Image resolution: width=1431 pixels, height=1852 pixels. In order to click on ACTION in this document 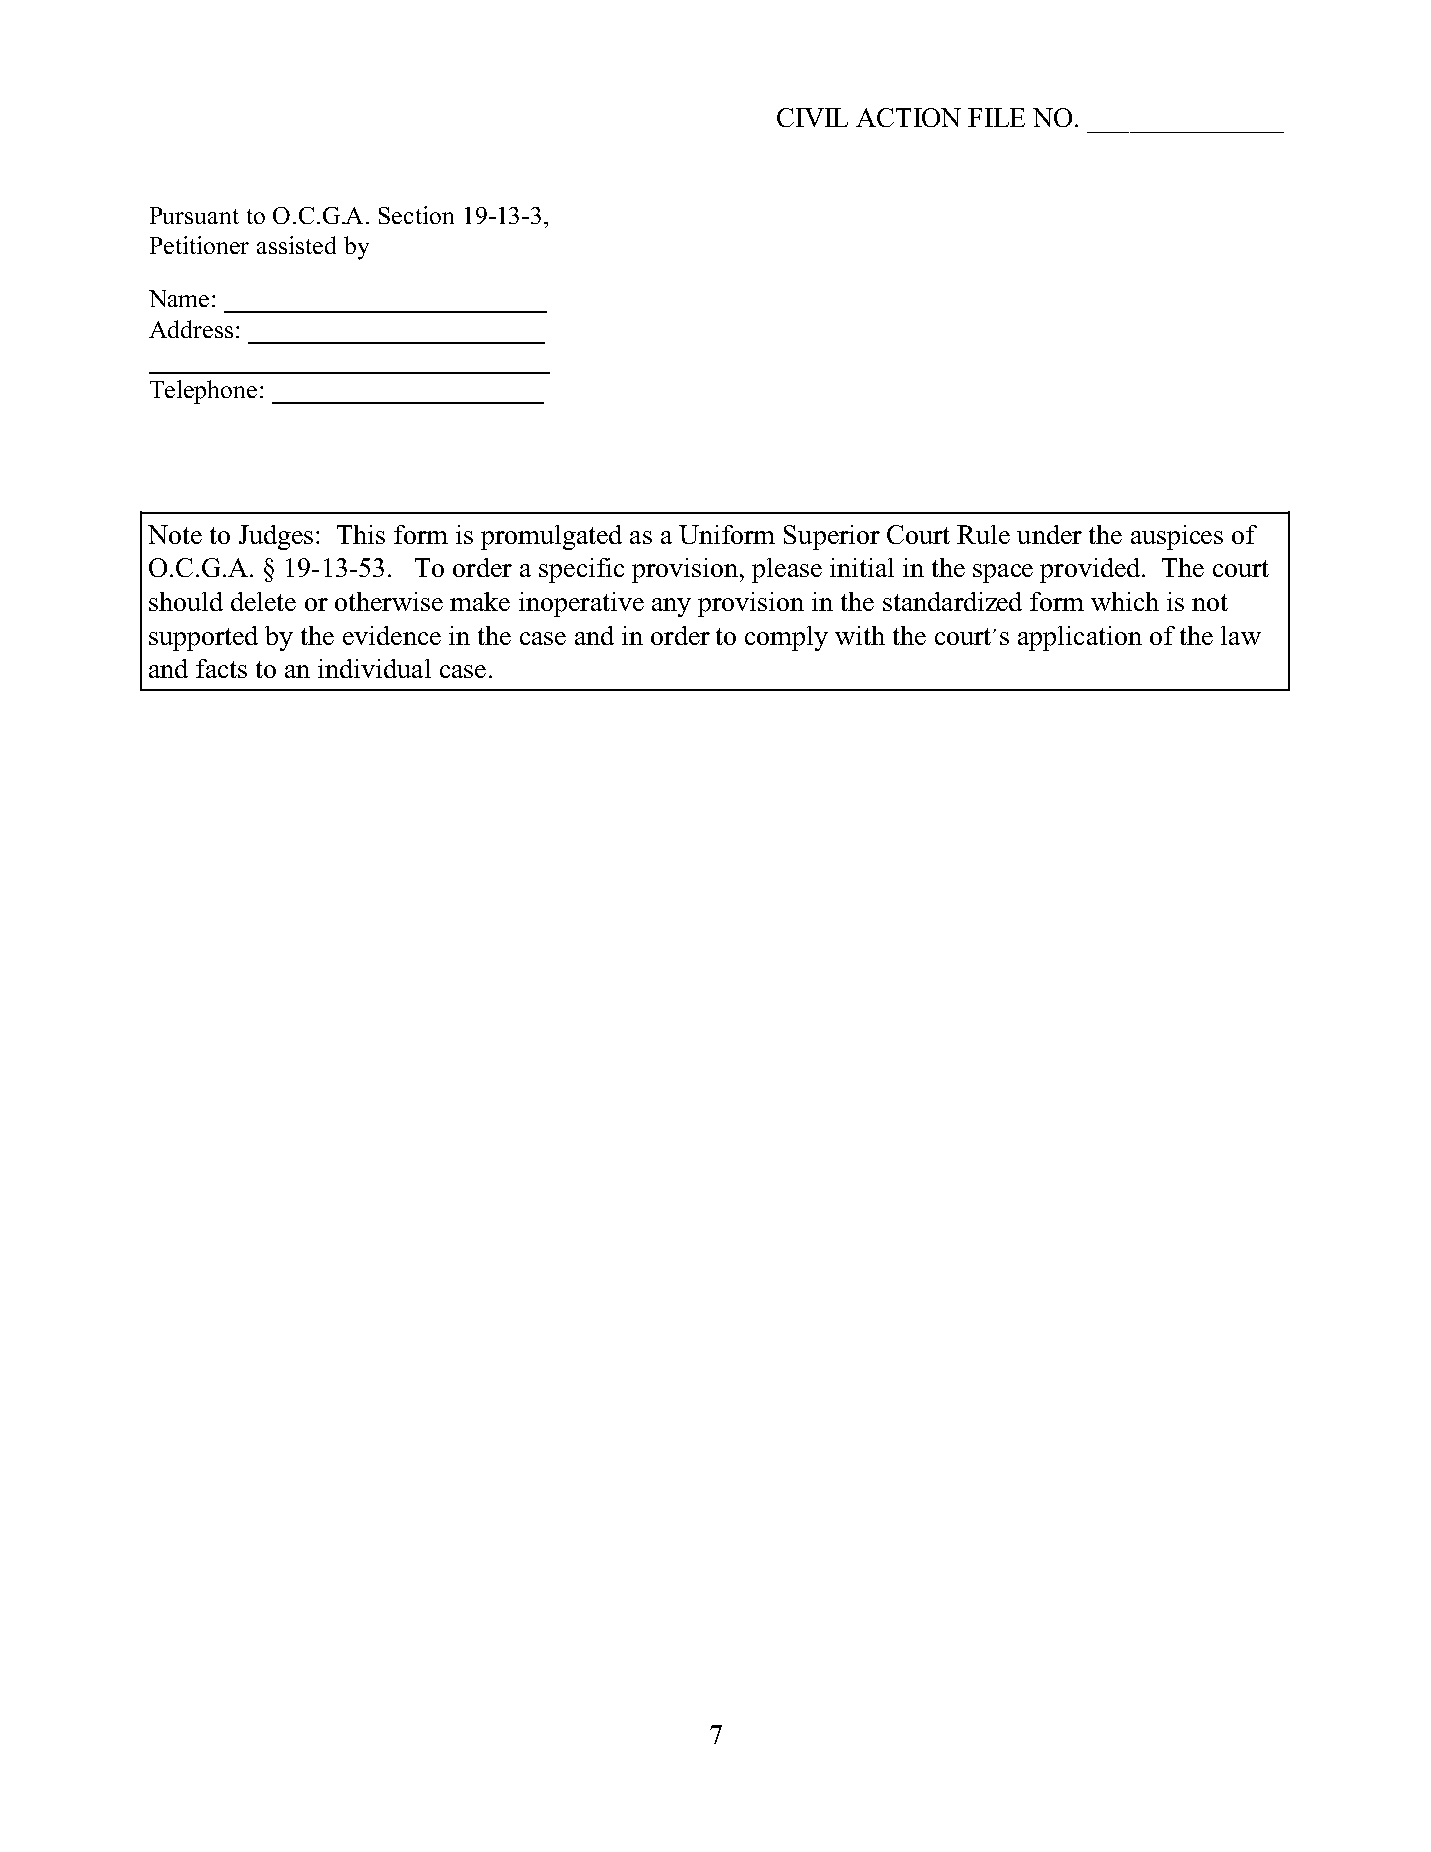, I will do `click(908, 117)`.
